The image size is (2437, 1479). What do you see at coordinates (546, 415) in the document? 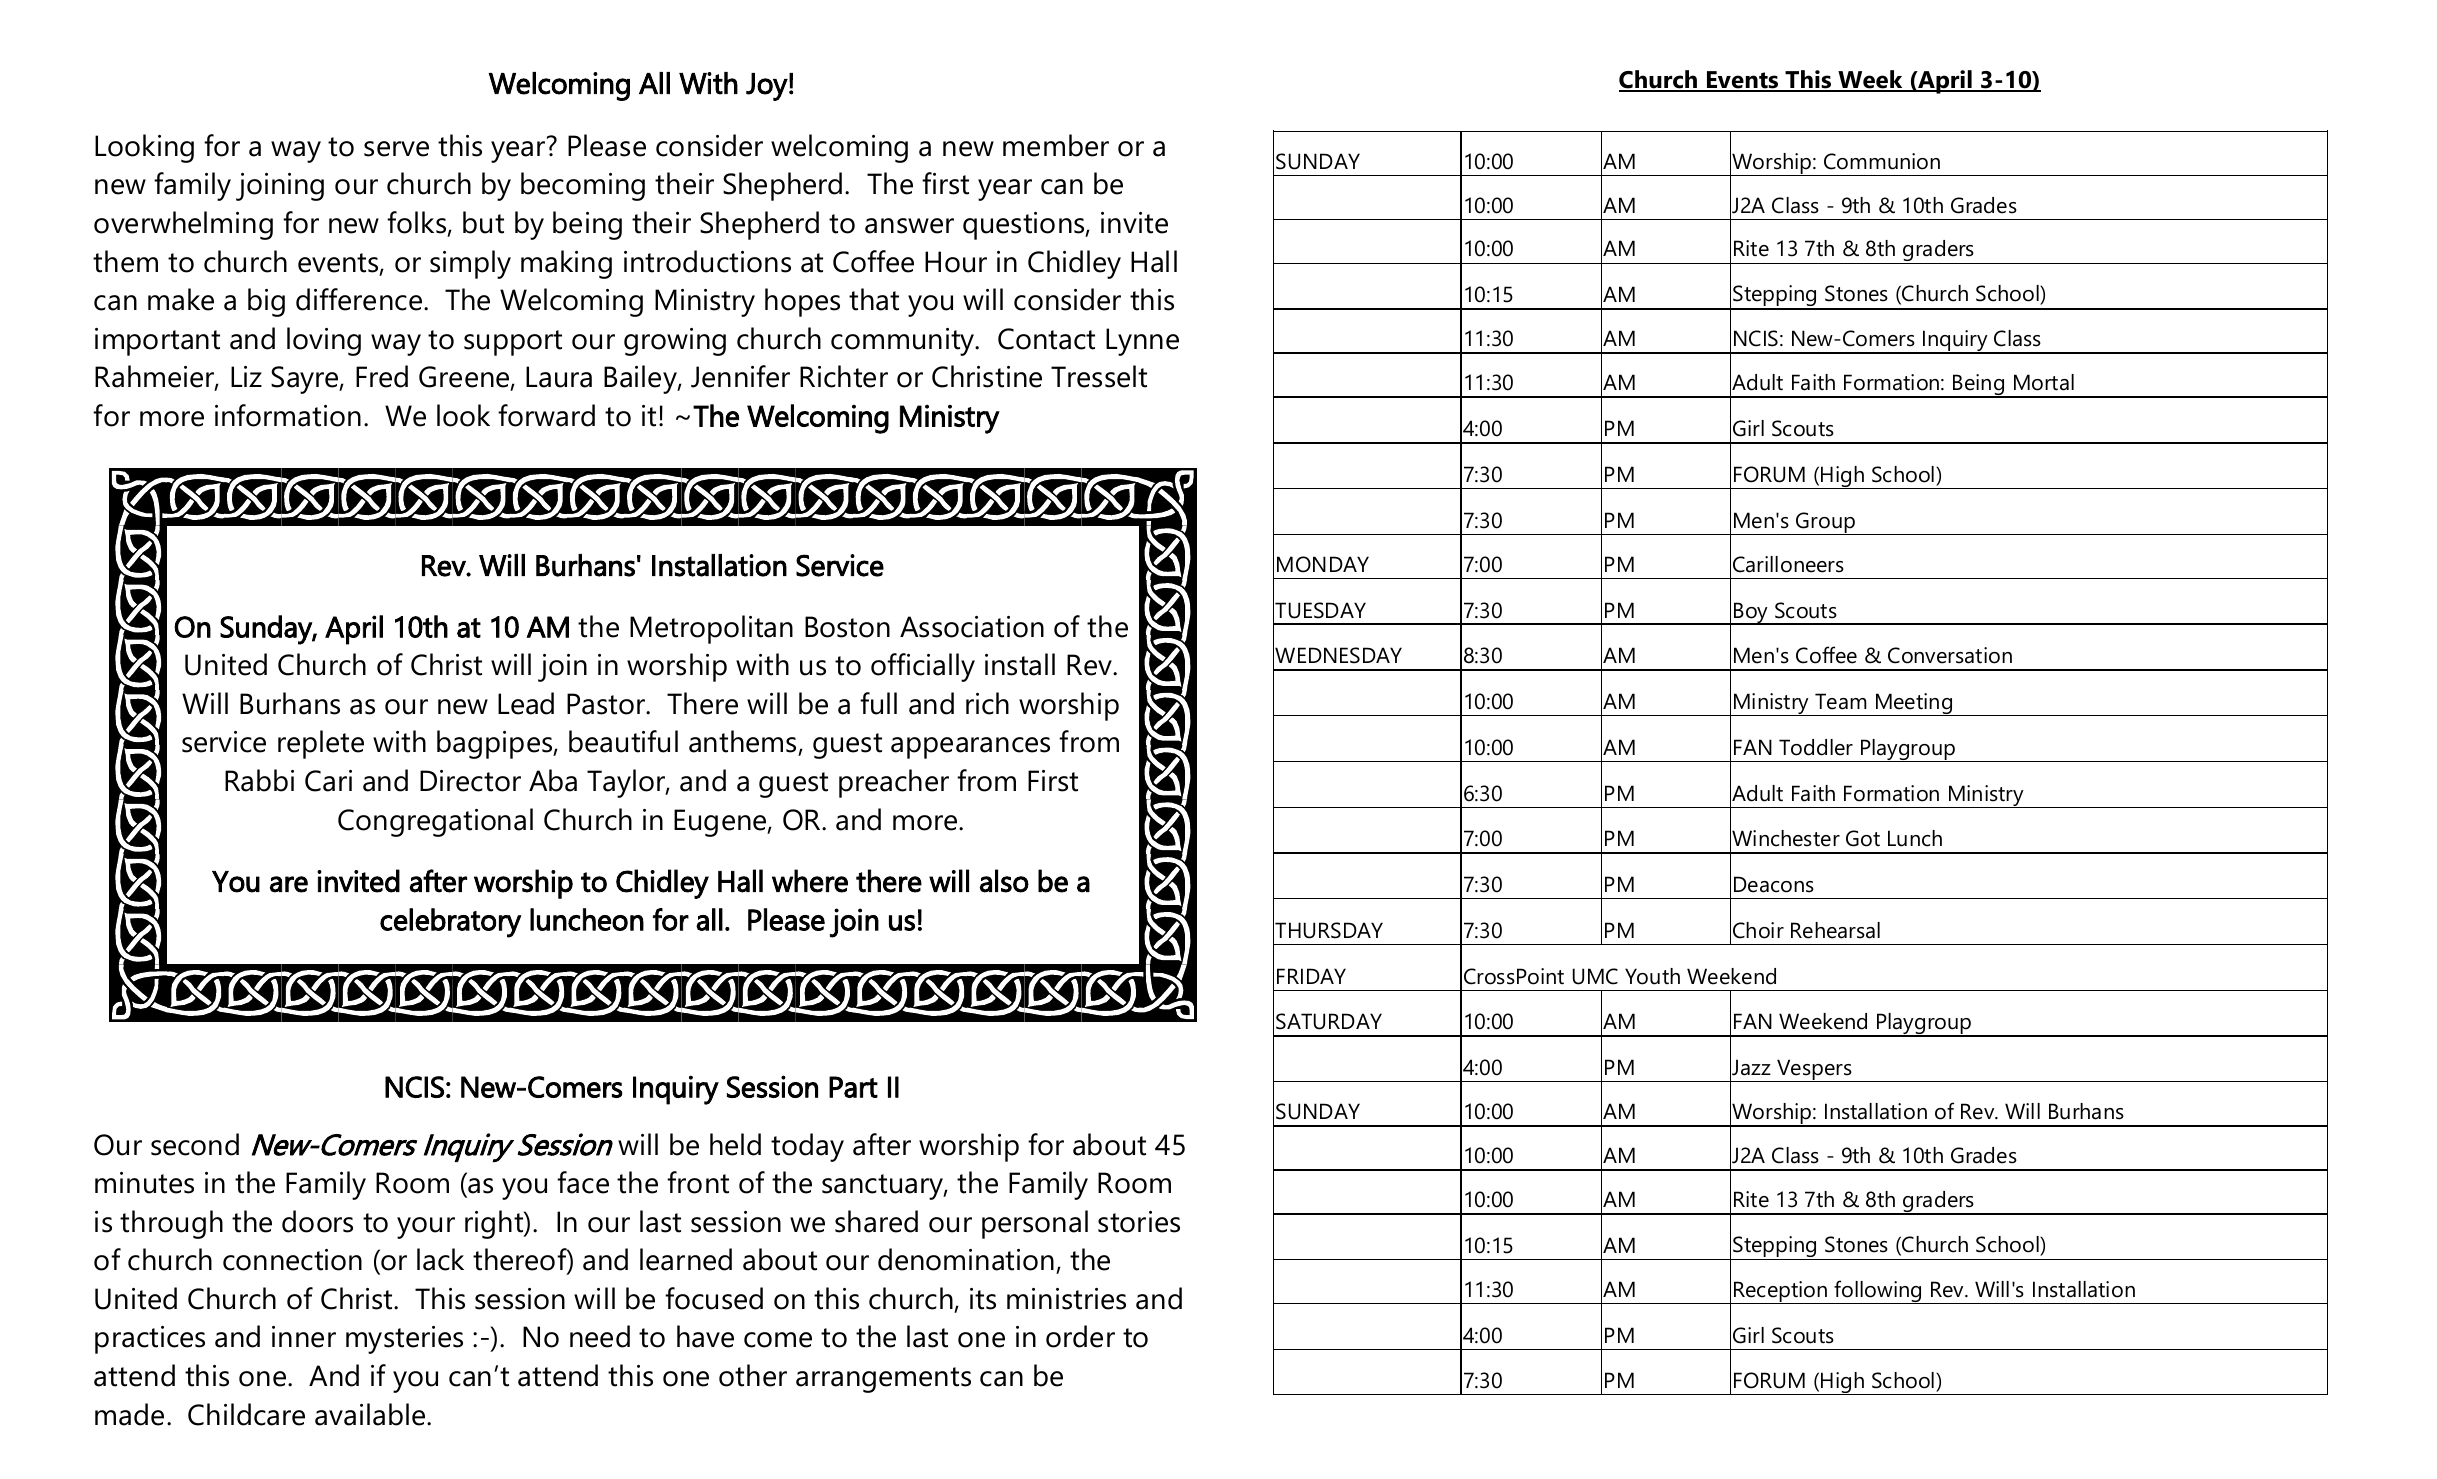
I see `forward` at bounding box center [546, 415].
